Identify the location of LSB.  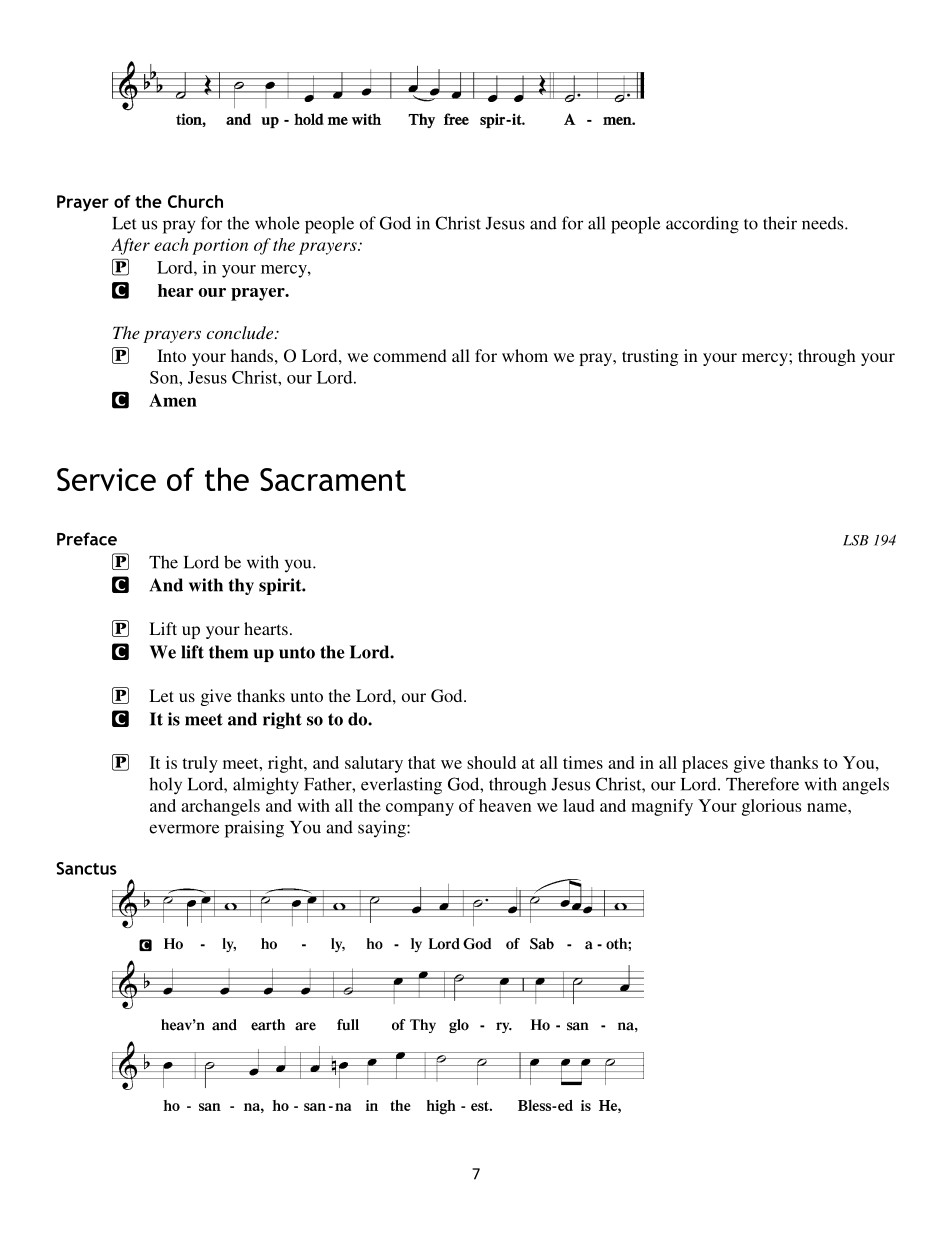
(856, 540).
